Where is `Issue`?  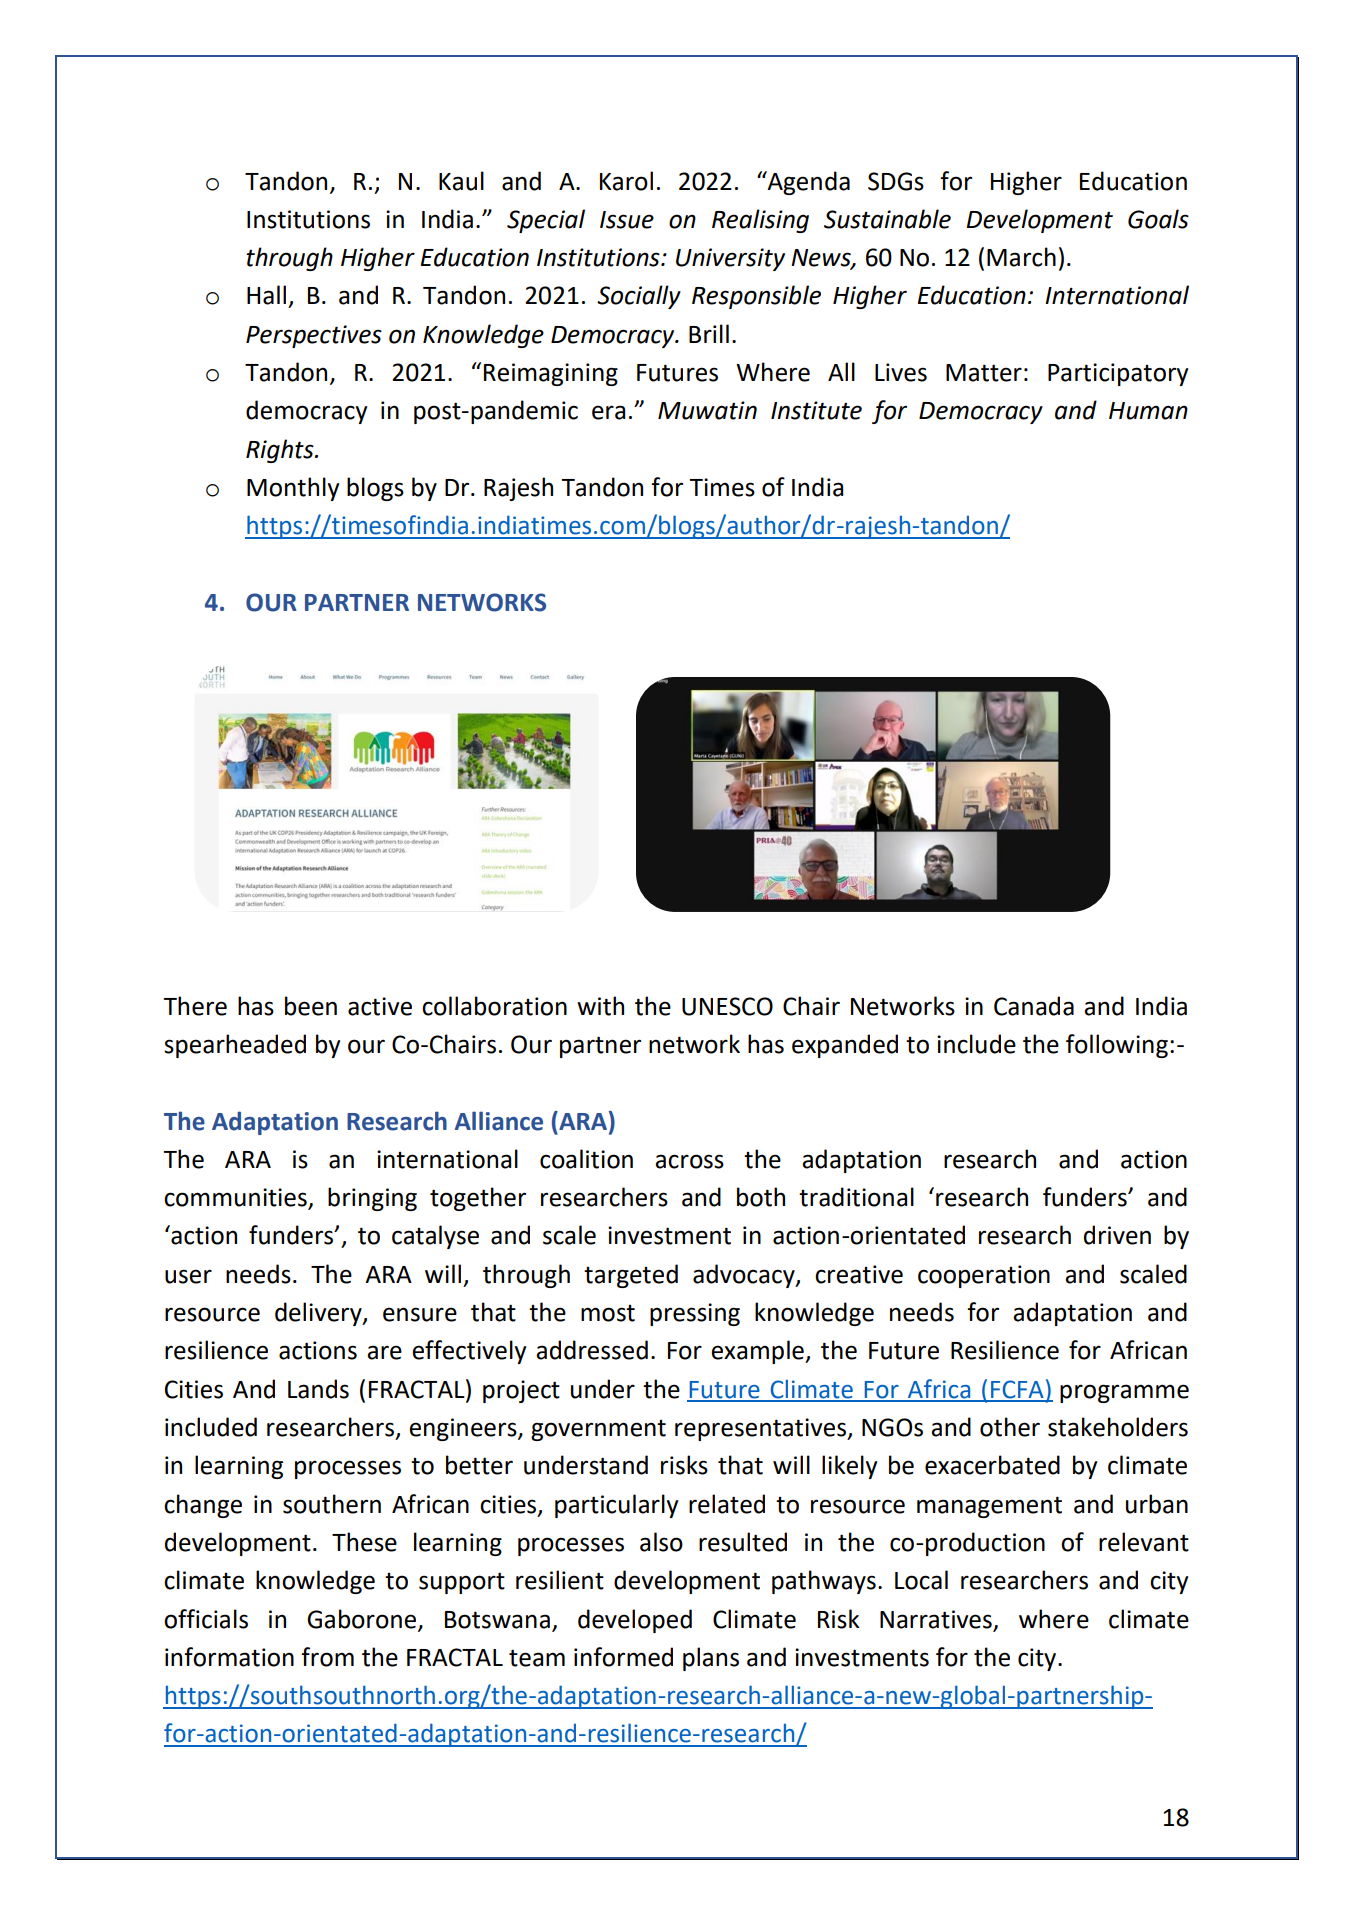 Issue is located at coordinates (627, 220).
